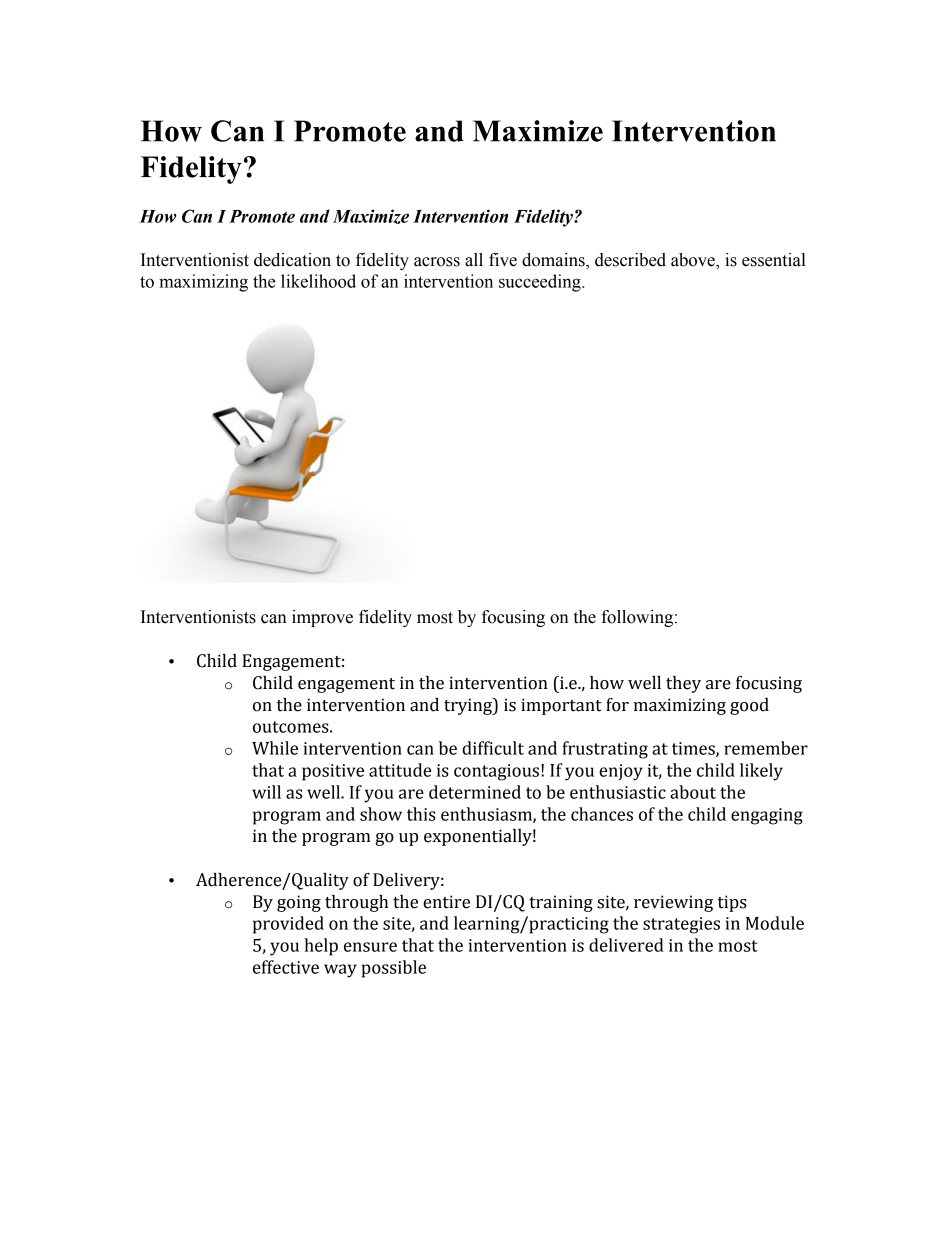 Image resolution: width=952 pixels, height=1233 pixels. What do you see at coordinates (541, 283) in the screenshot?
I see `succeeding` at bounding box center [541, 283].
